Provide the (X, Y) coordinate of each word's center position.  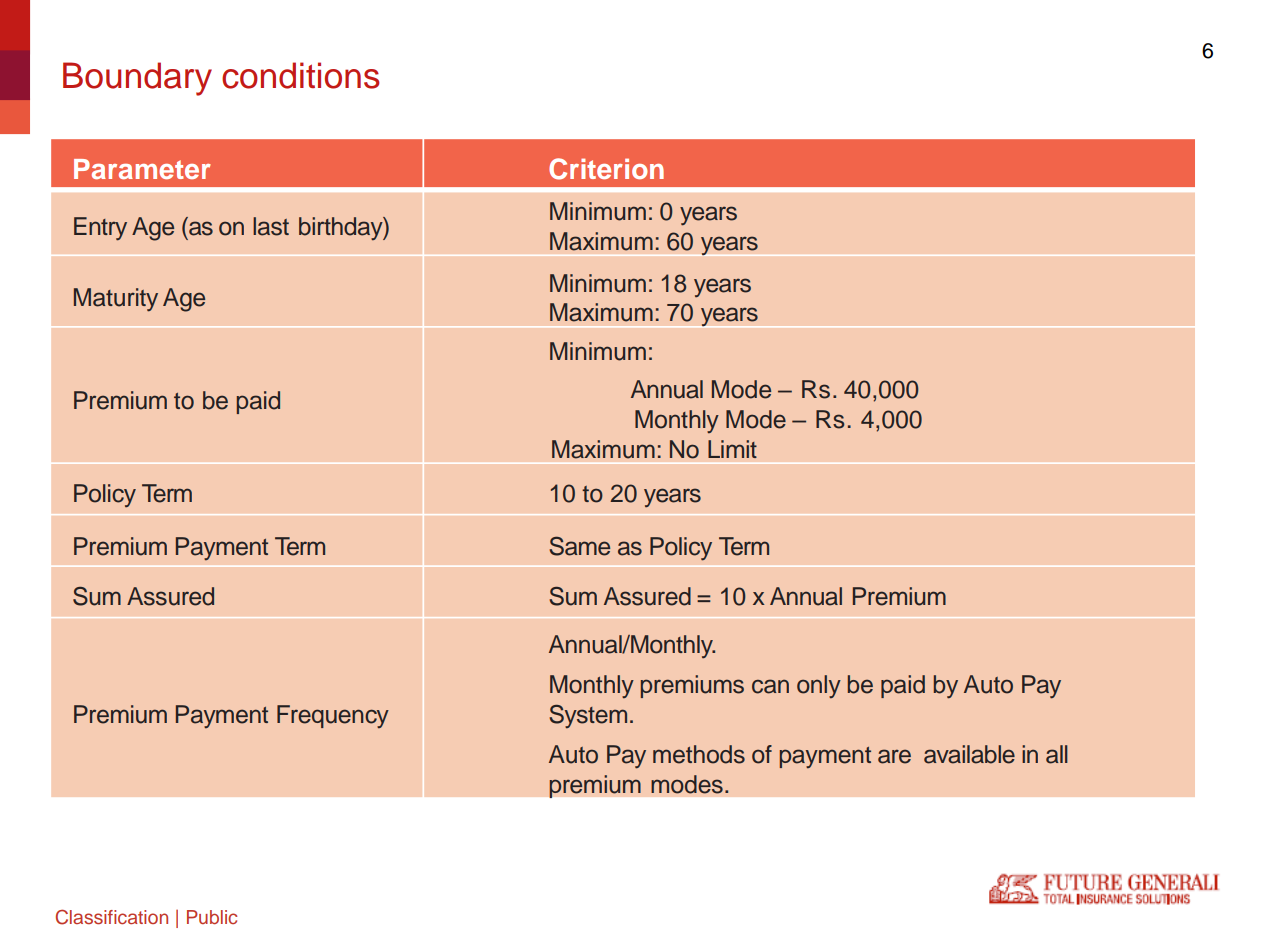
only (819, 686)
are (894, 756)
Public (212, 917)
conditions (301, 75)
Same (579, 546)
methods (699, 754)
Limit (732, 449)
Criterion (606, 169)
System (588, 716)
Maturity (116, 300)
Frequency (333, 716)
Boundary (137, 79)
